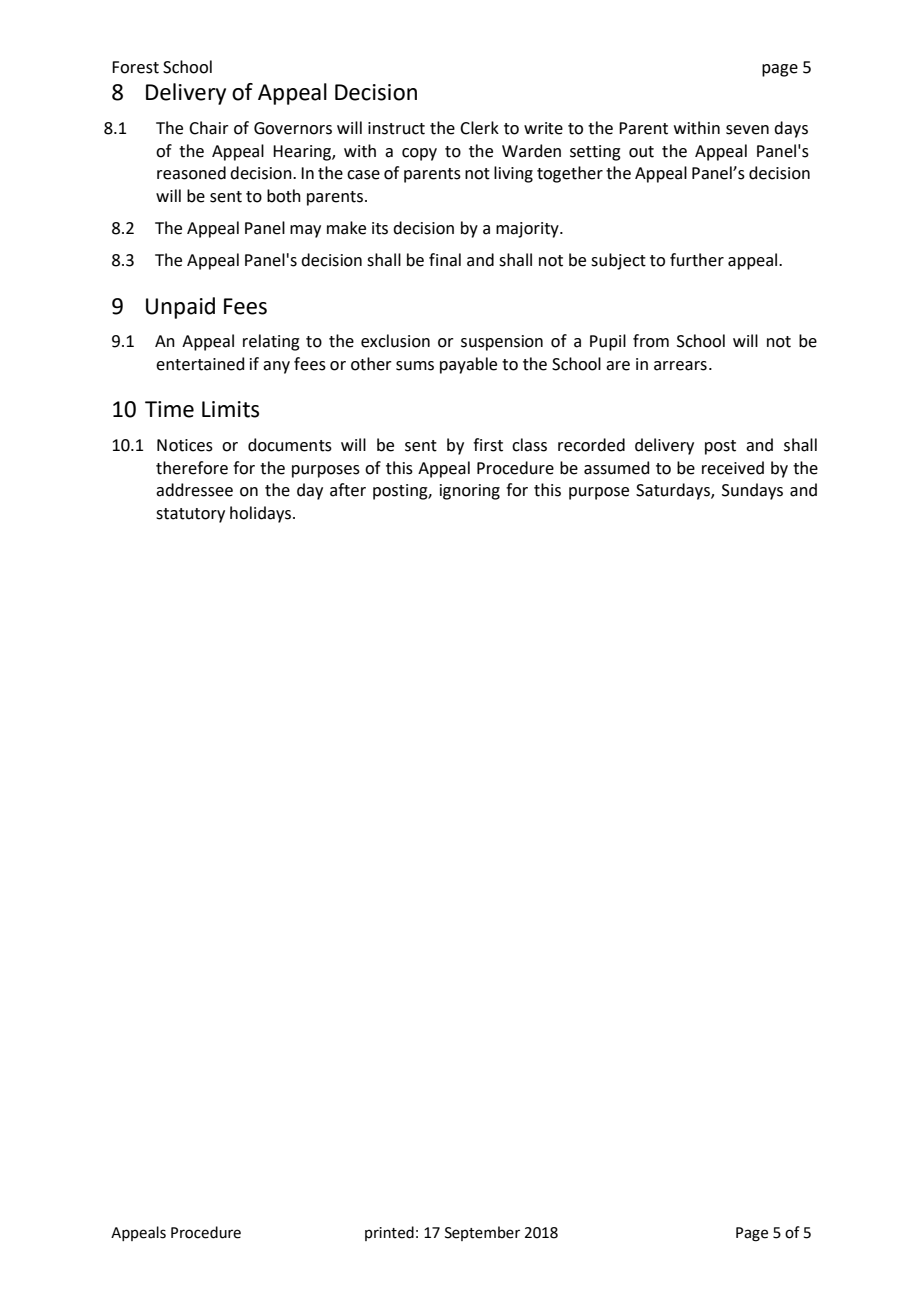 The width and height of the screenshot is (924, 1307). What do you see at coordinates (641, 152) in the screenshot?
I see `out` at bounding box center [641, 152].
